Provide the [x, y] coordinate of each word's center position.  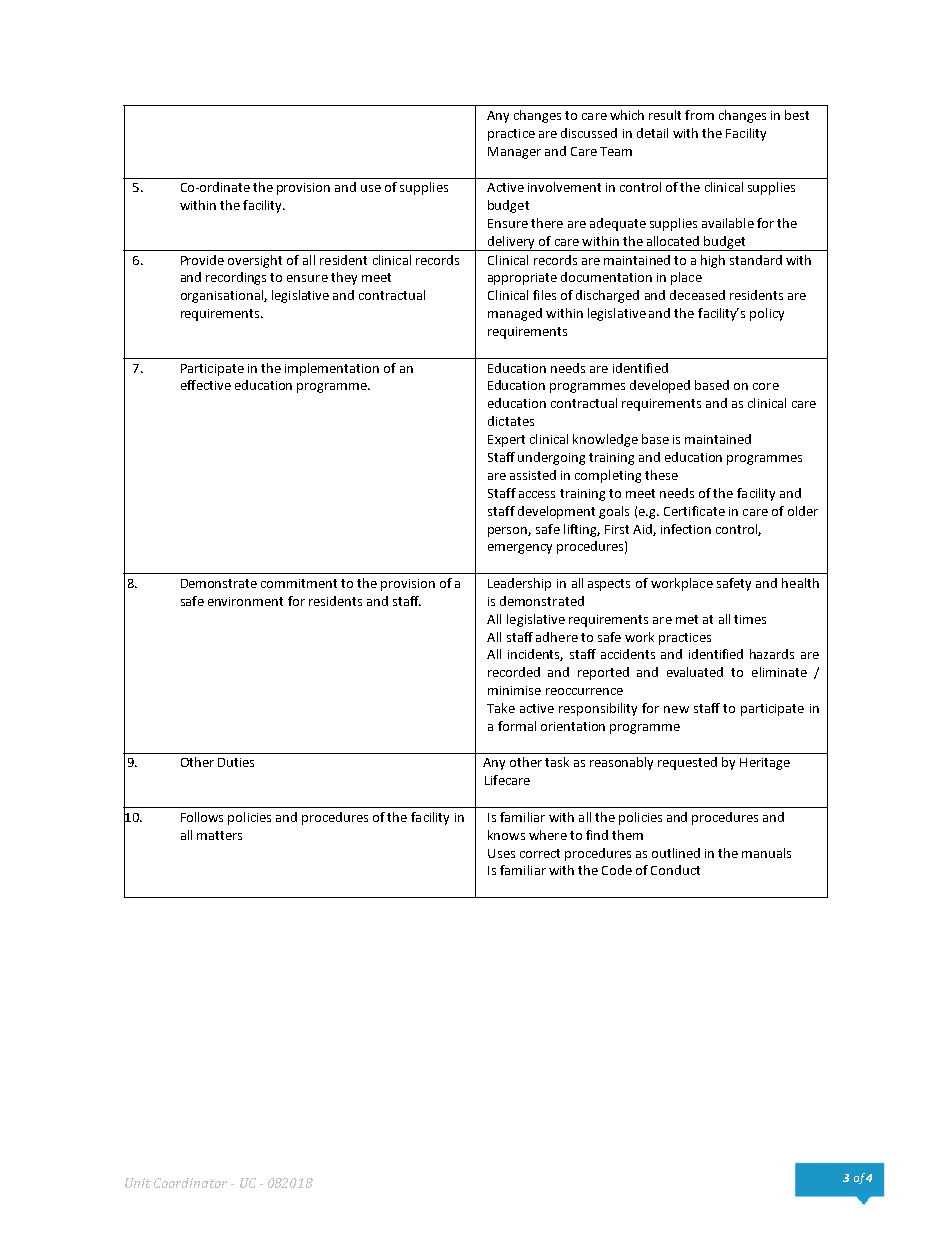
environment [245, 601]
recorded [514, 672]
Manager [514, 153]
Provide [202, 260]
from [699, 115]
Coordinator [190, 1183]
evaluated [695, 672]
